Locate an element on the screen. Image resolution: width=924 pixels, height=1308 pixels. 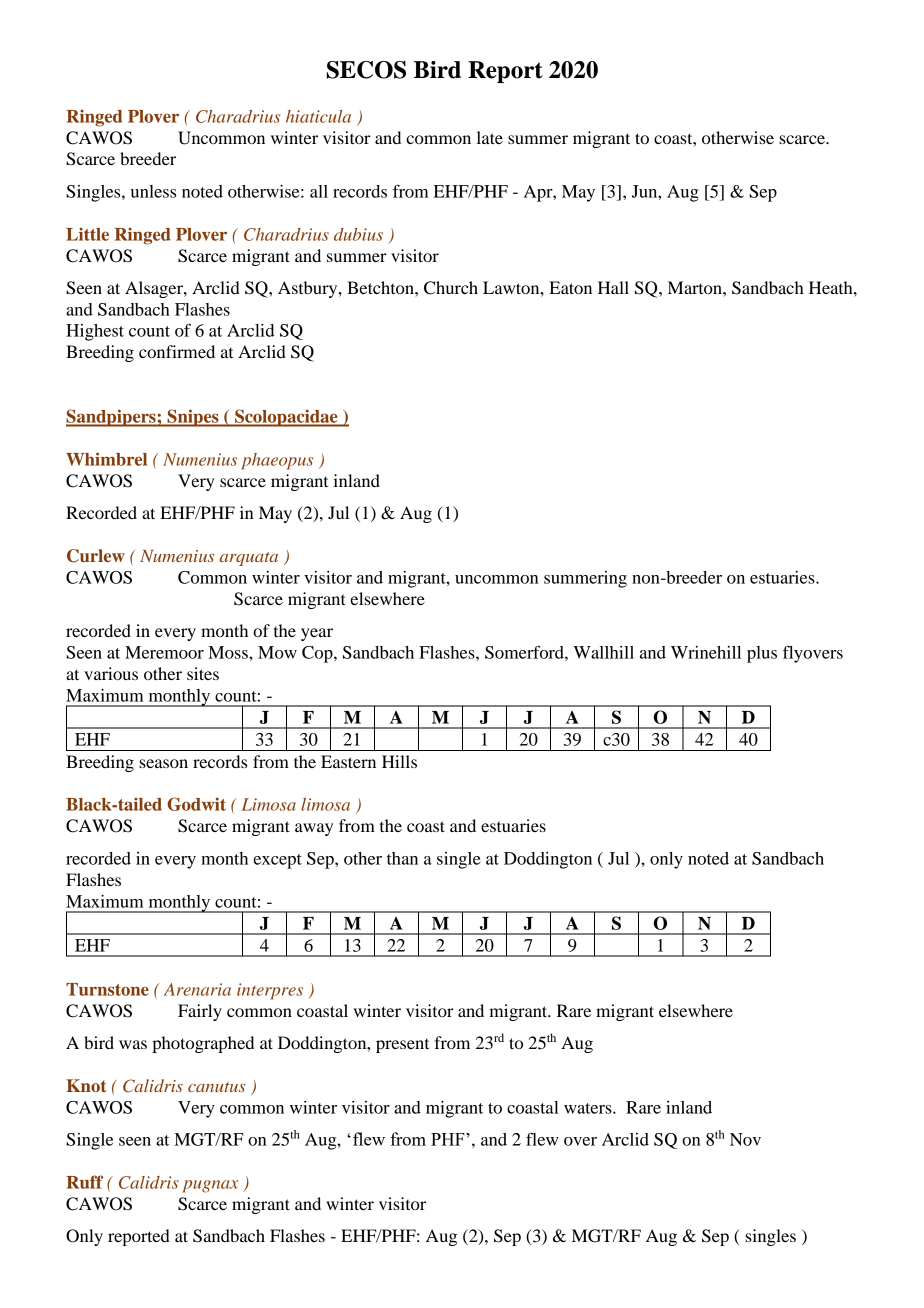
sites is located at coordinates (203, 673).
